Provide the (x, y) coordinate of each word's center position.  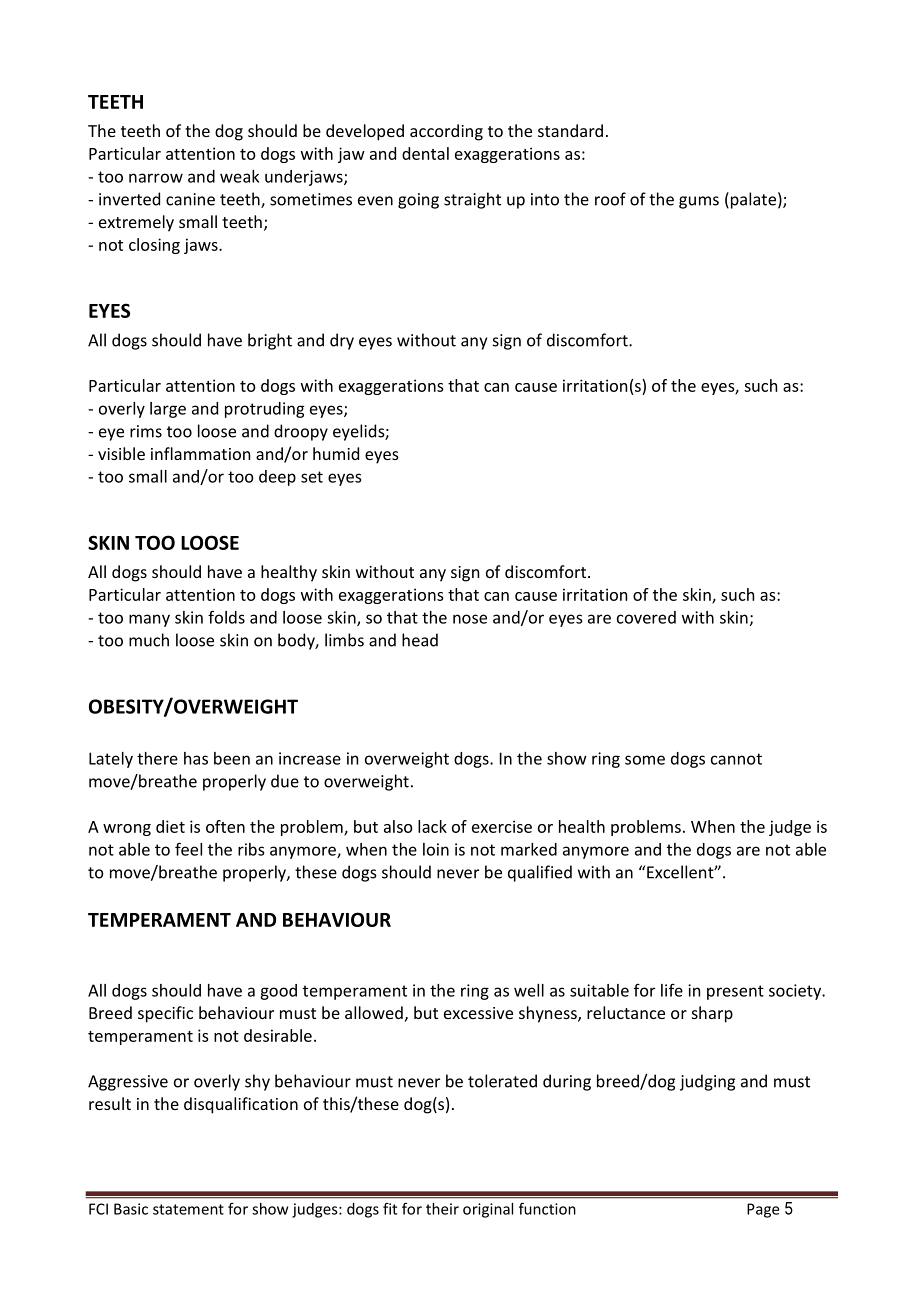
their (442, 1209)
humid (336, 453)
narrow (156, 178)
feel (188, 849)
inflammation (200, 453)
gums (699, 202)
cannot (736, 759)
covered (646, 617)
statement (188, 1209)
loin (436, 849)
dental (425, 153)
